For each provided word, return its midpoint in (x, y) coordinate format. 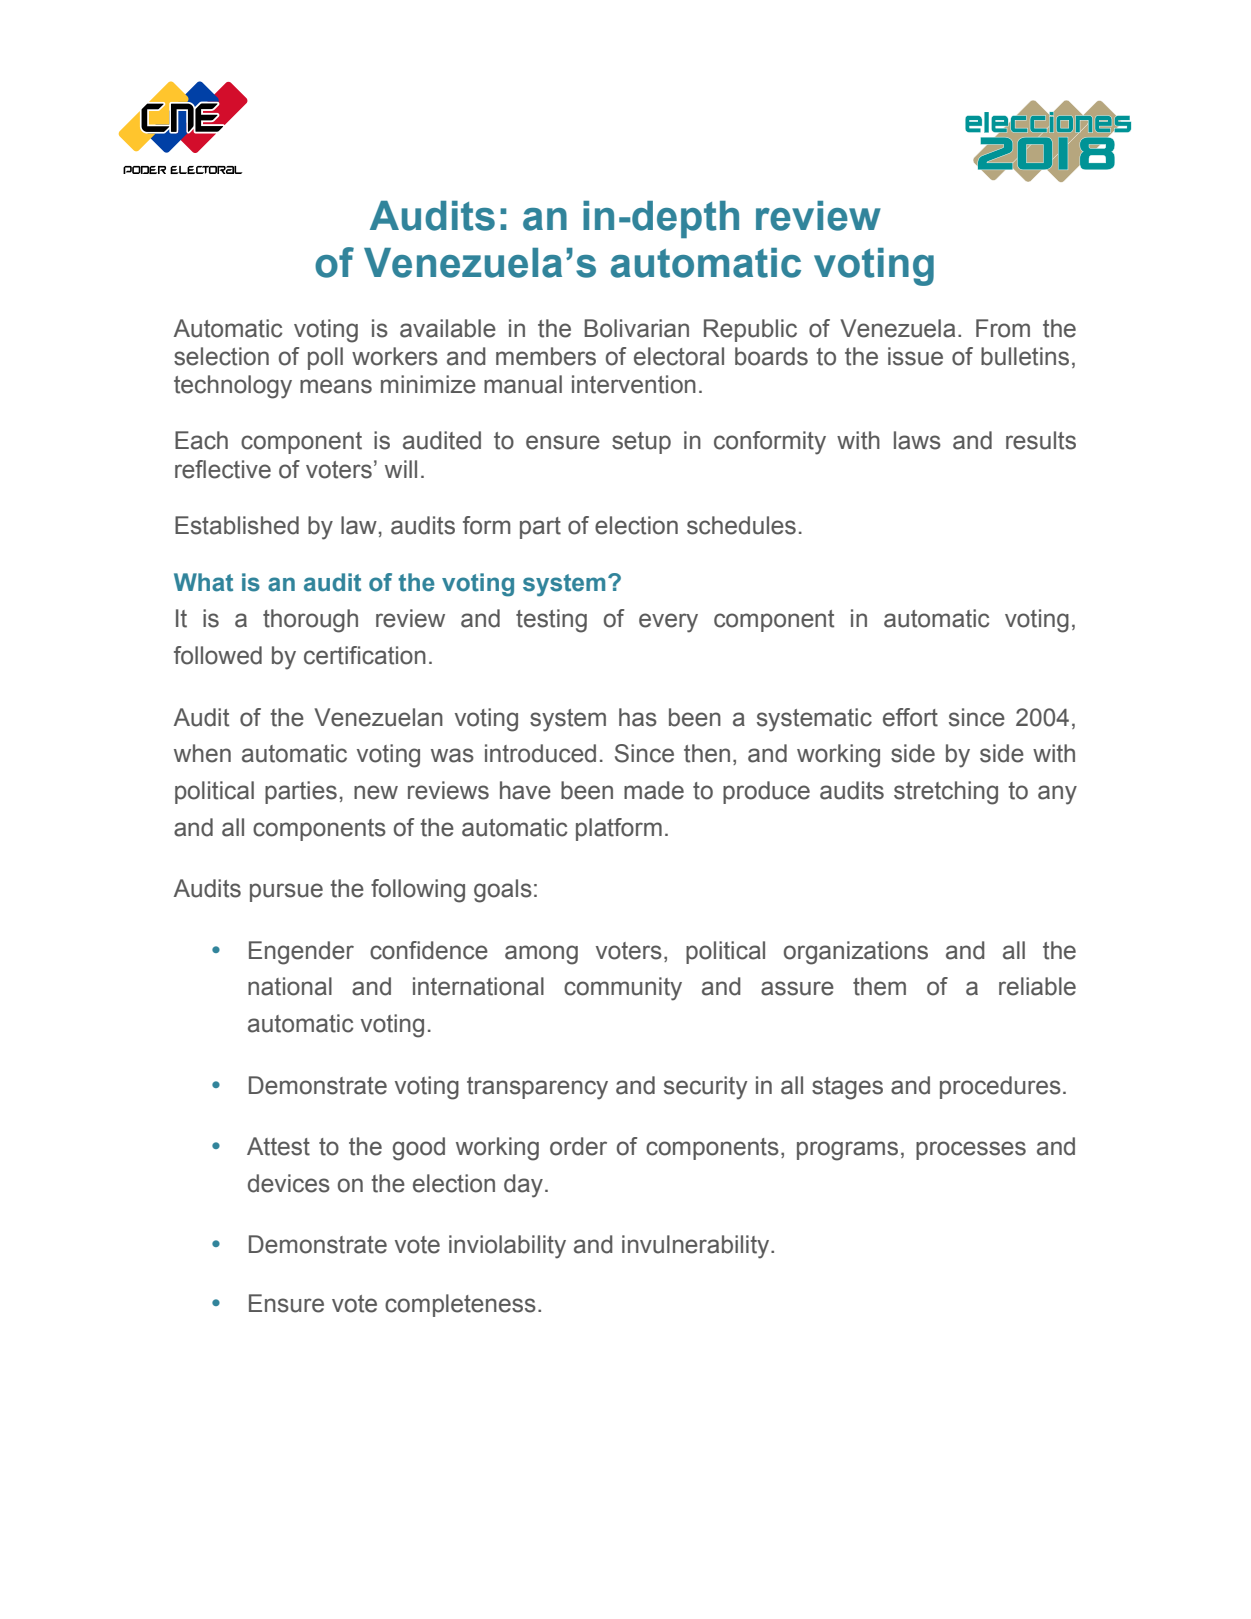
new (376, 792)
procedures (1000, 1087)
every (668, 623)
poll (325, 358)
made (654, 790)
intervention (634, 384)
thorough (310, 621)
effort (910, 717)
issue (915, 356)
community (623, 989)
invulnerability (697, 1247)
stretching (946, 793)
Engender (301, 953)
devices (289, 1183)
